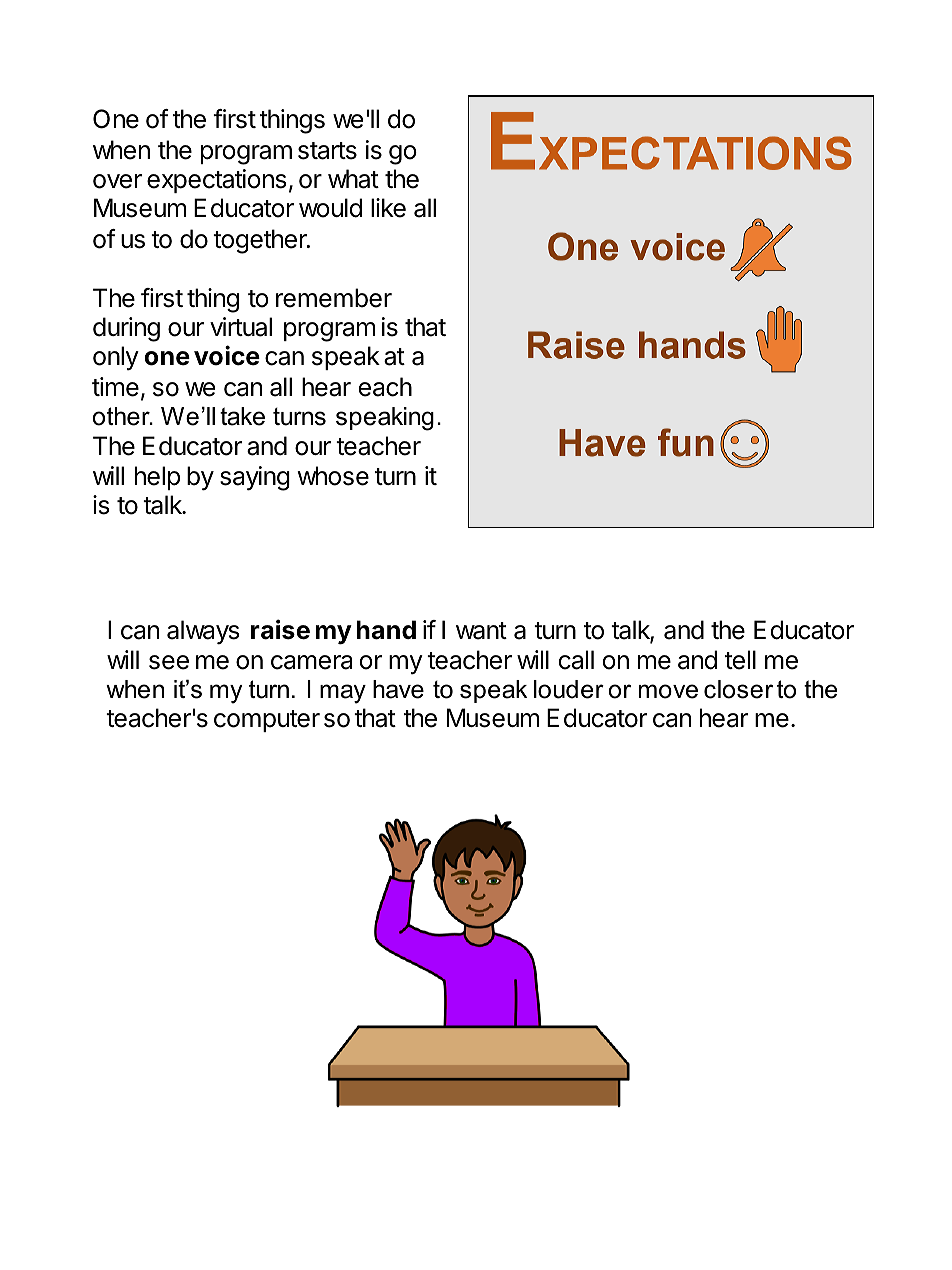 The image size is (952, 1270). I want to click on voice, so click(227, 355).
